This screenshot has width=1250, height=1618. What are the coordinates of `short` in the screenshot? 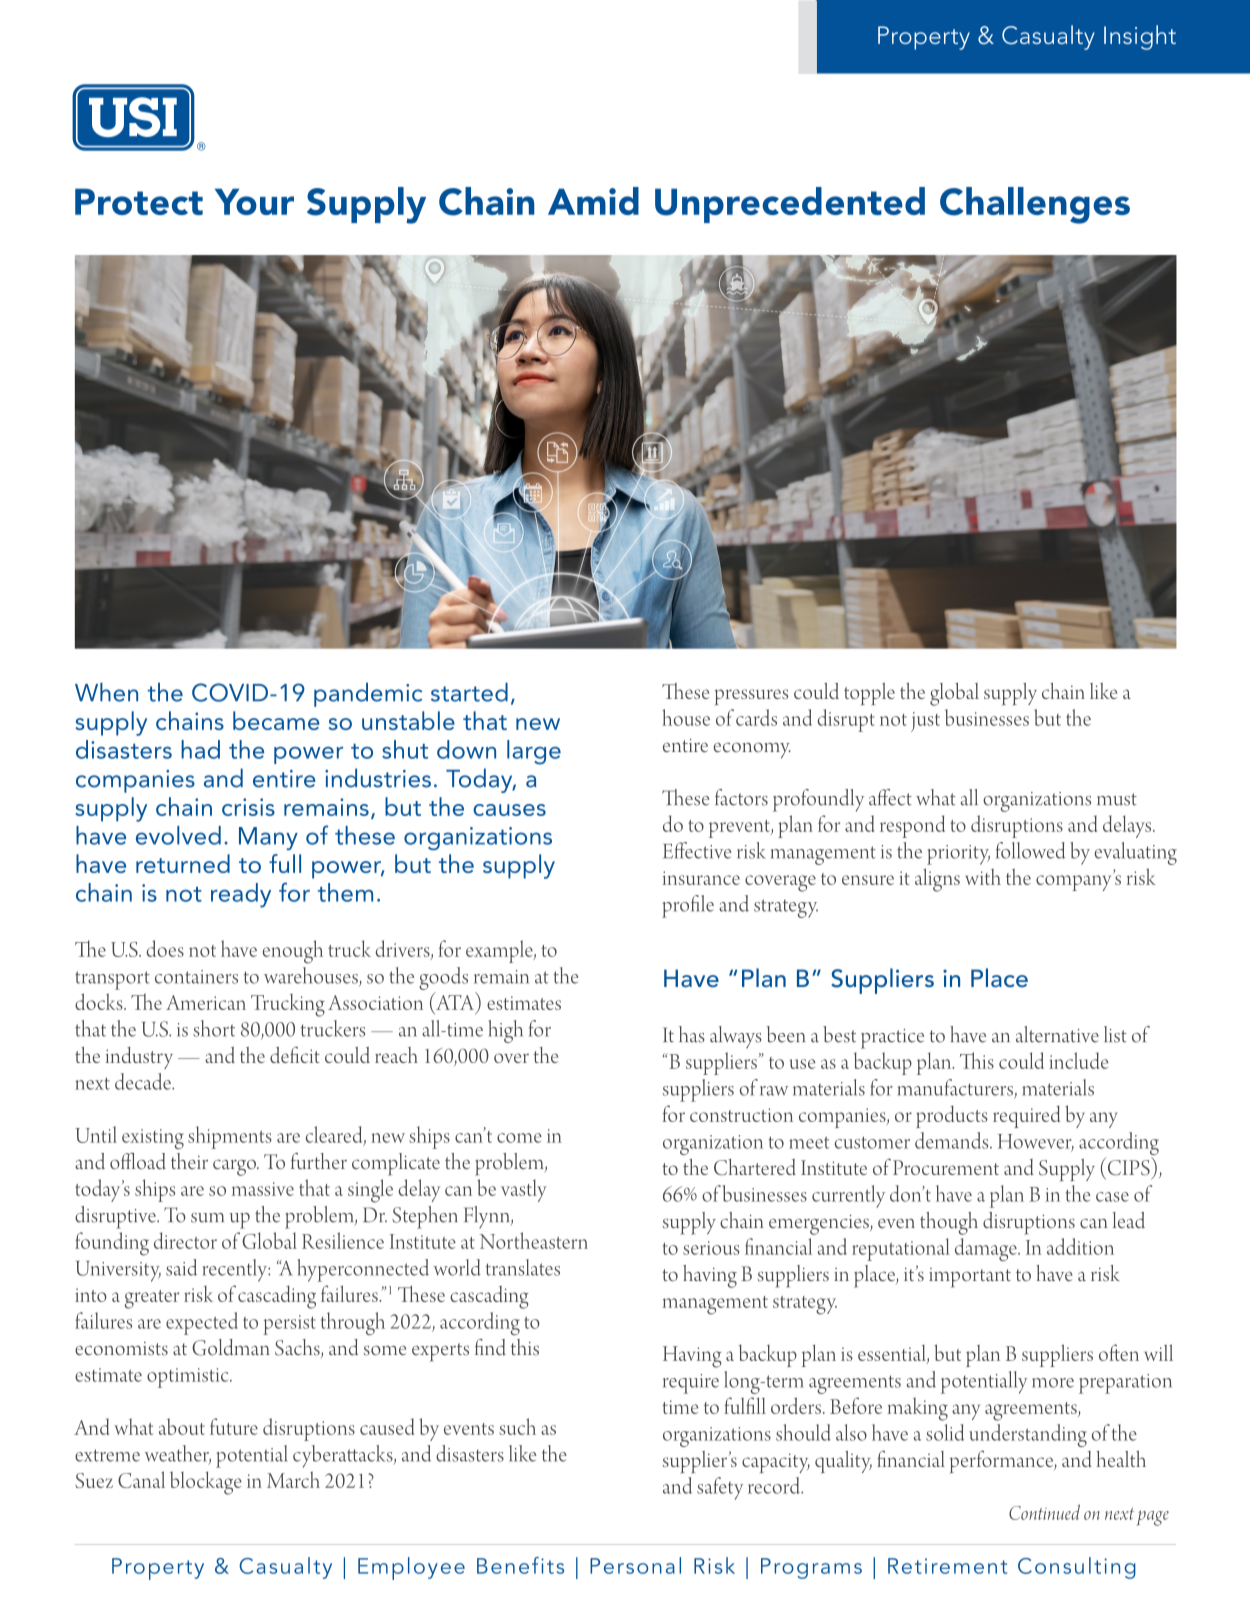 It's located at (214, 1028).
